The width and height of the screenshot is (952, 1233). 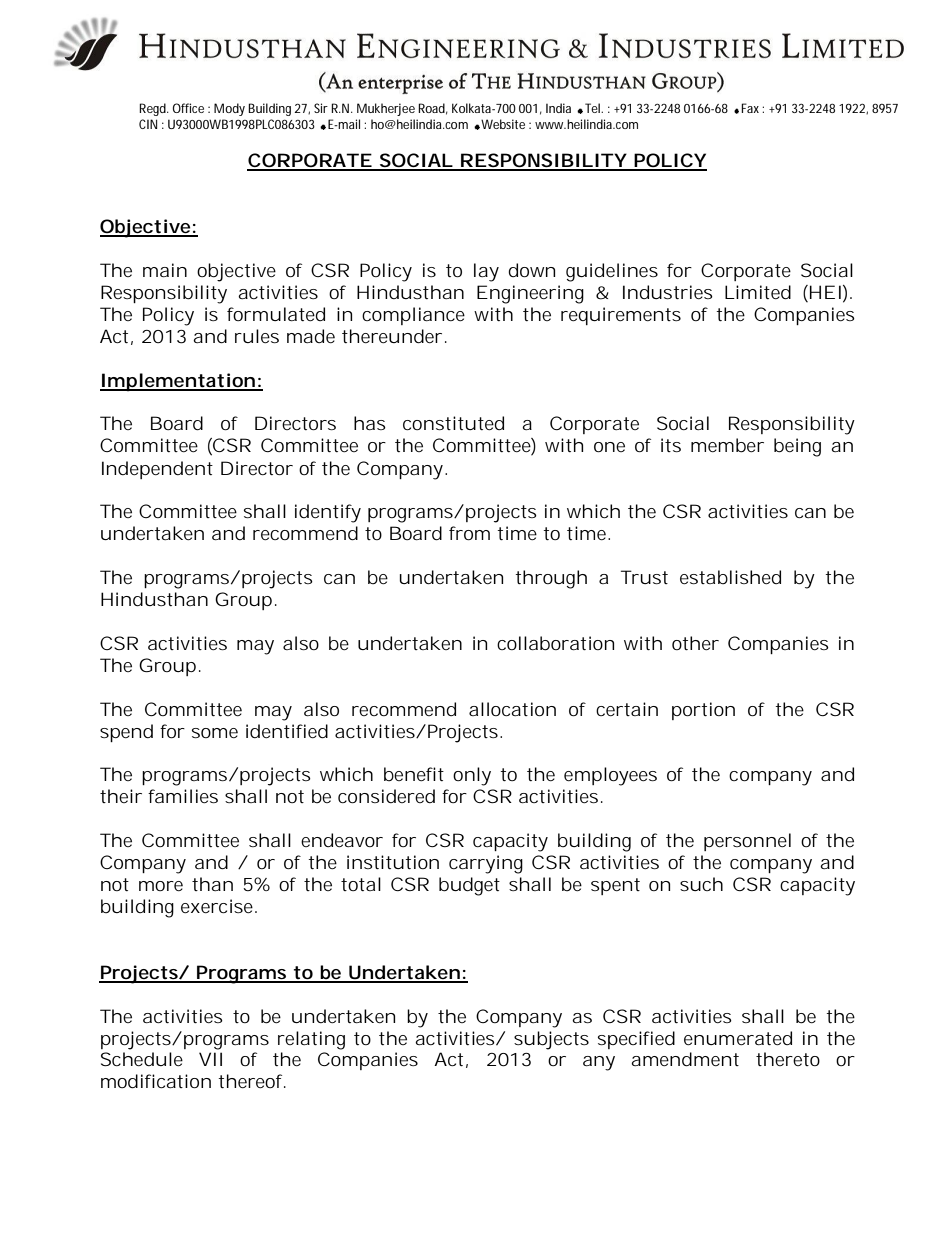 What do you see at coordinates (453, 423) in the screenshot?
I see `constituted` at bounding box center [453, 423].
